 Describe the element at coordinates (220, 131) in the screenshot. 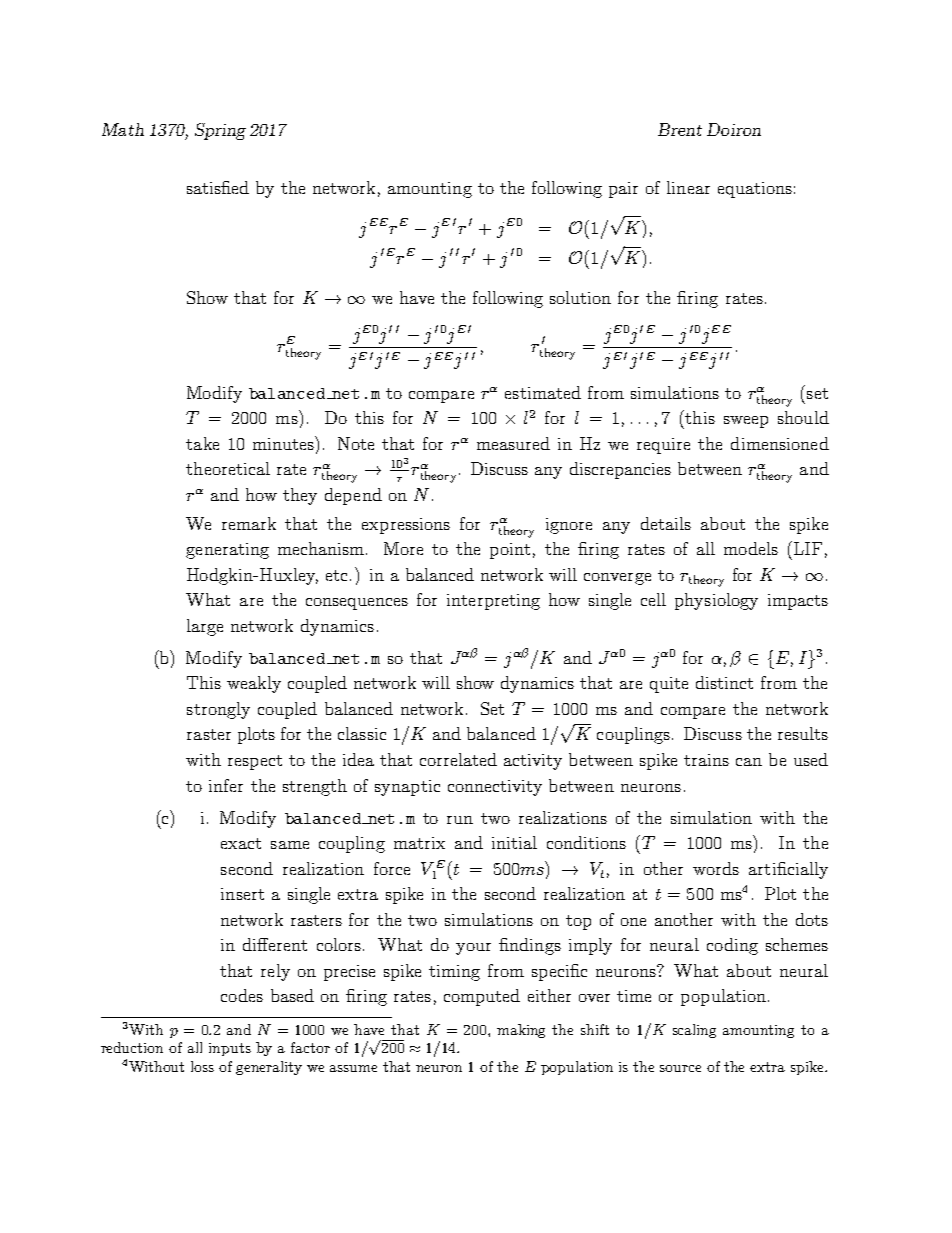

I see `Spring` at that location.
